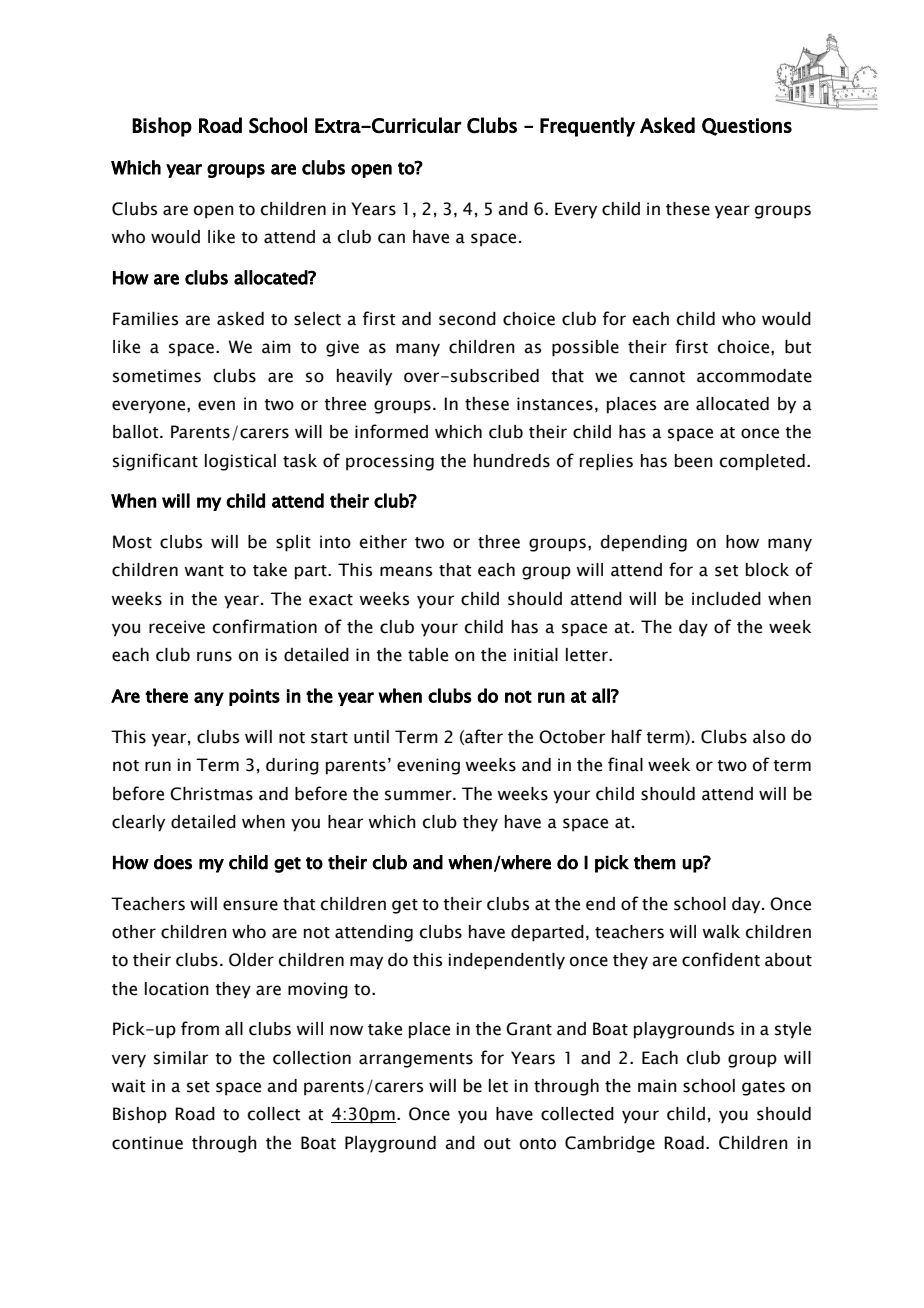 Image resolution: width=924 pixels, height=1308 pixels. Describe the element at coordinates (769, 737) in the document. I see `also` at that location.
